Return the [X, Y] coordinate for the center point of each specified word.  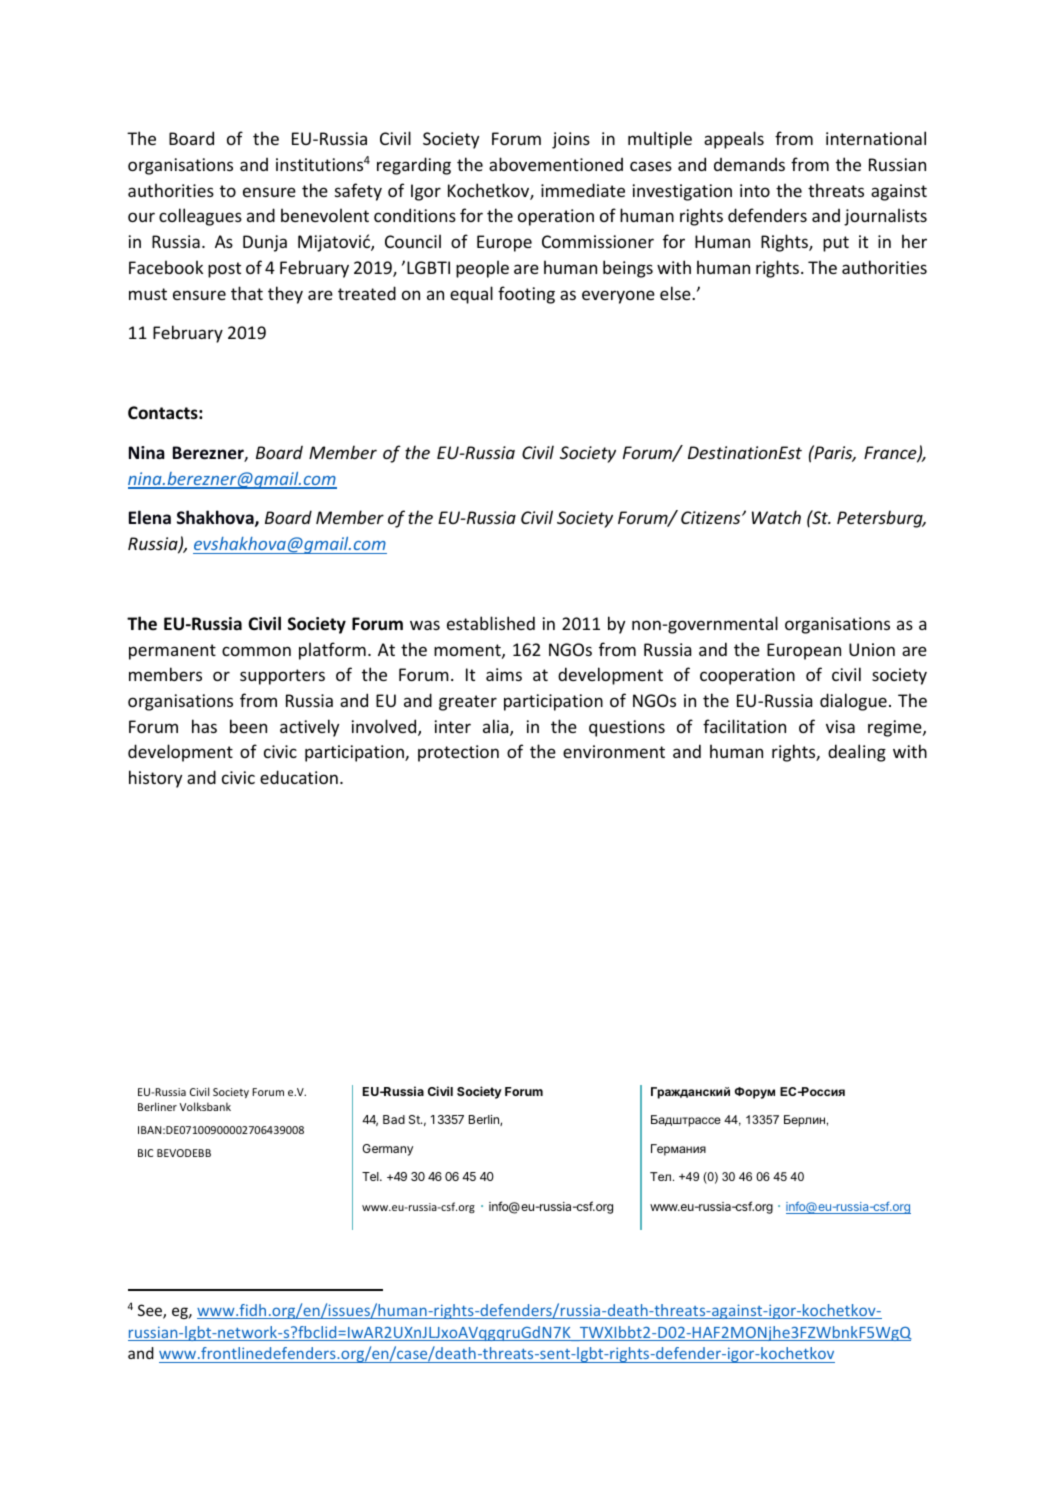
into [755, 190]
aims [504, 674]
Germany [387, 1150]
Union [872, 649]
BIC [145, 1153]
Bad [394, 1119]
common [256, 651]
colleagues [200, 217]
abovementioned [556, 164]
